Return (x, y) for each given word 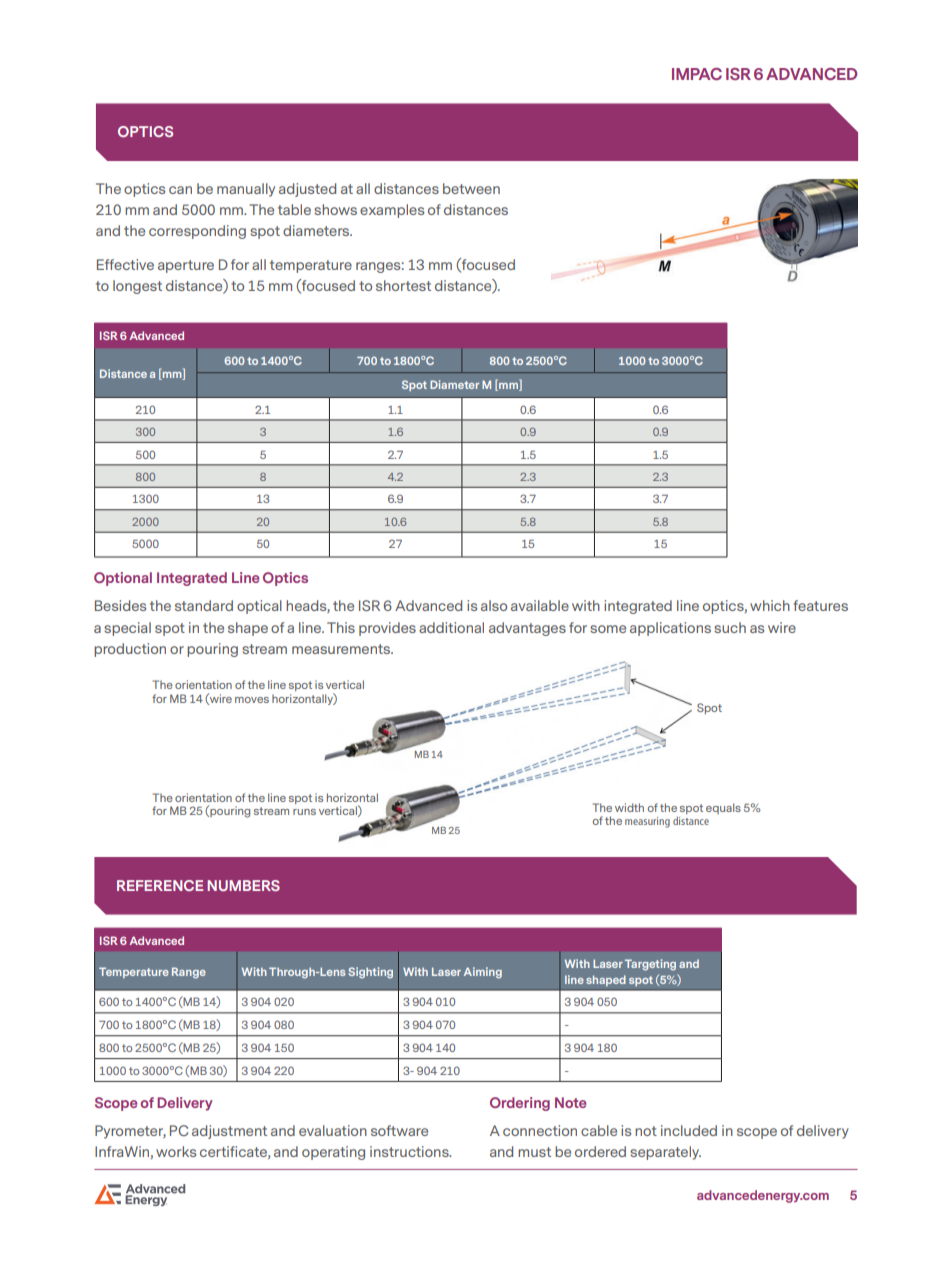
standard (204, 605)
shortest (403, 285)
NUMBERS (243, 885)
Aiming (483, 973)
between (471, 188)
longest (137, 287)
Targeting (650, 965)
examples (392, 211)
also (494, 605)
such (730, 627)
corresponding (197, 232)
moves (252, 700)
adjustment (229, 1132)
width (629, 807)
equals (723, 808)
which (770, 605)
